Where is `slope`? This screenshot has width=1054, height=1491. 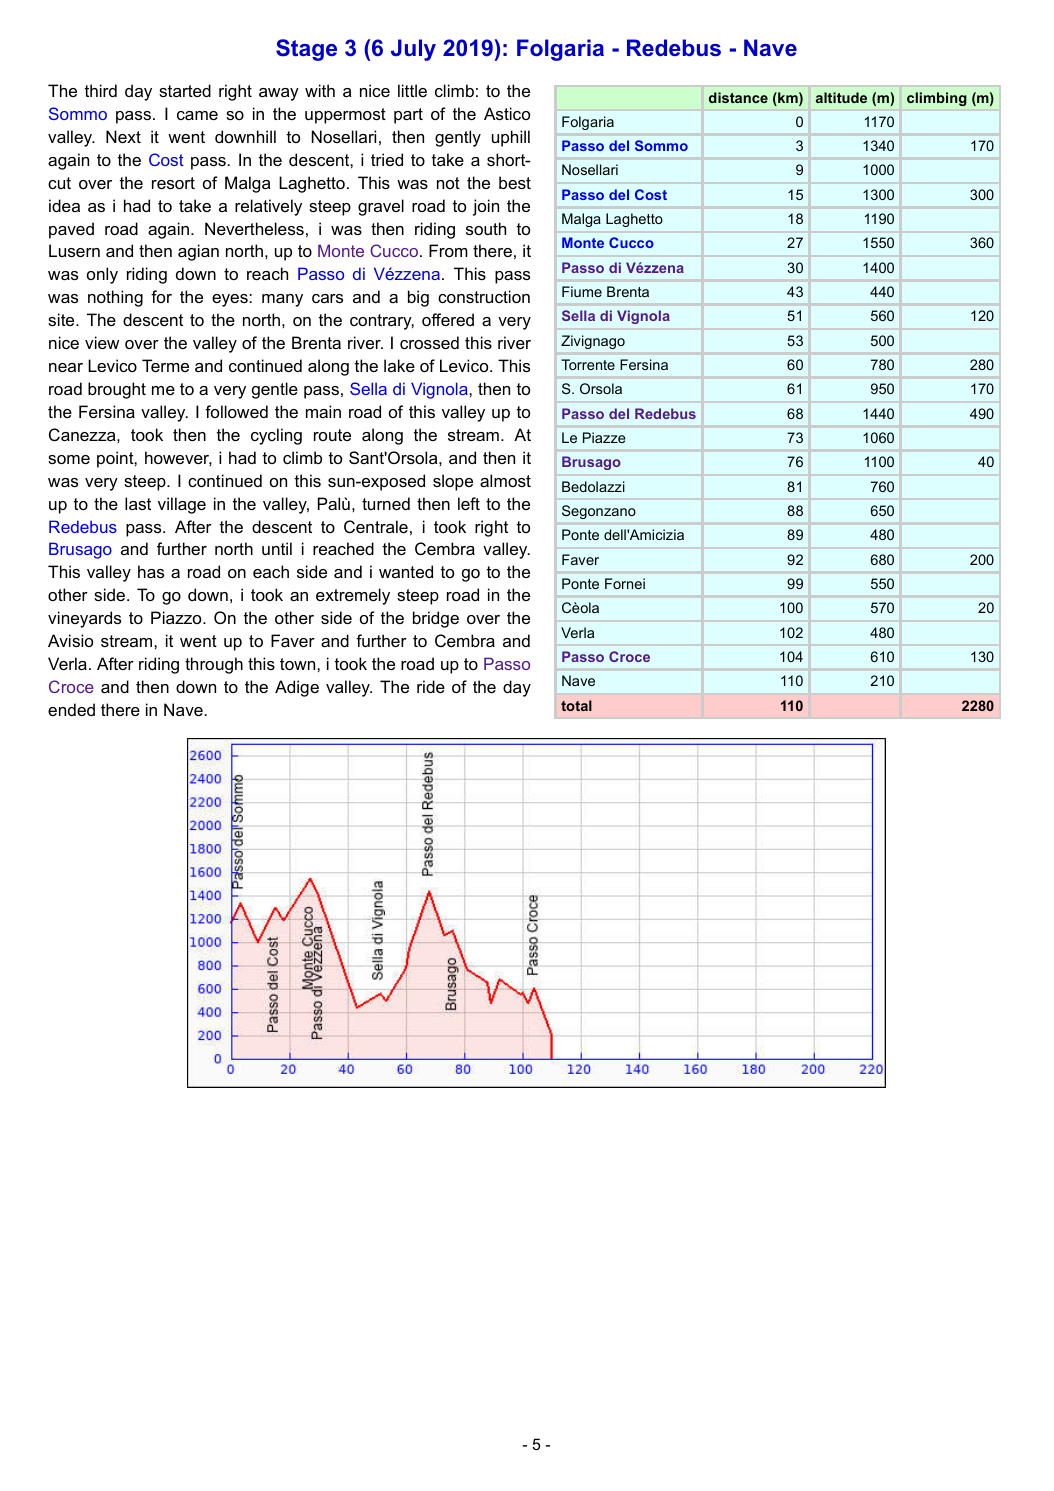 slope is located at coordinates (453, 482).
